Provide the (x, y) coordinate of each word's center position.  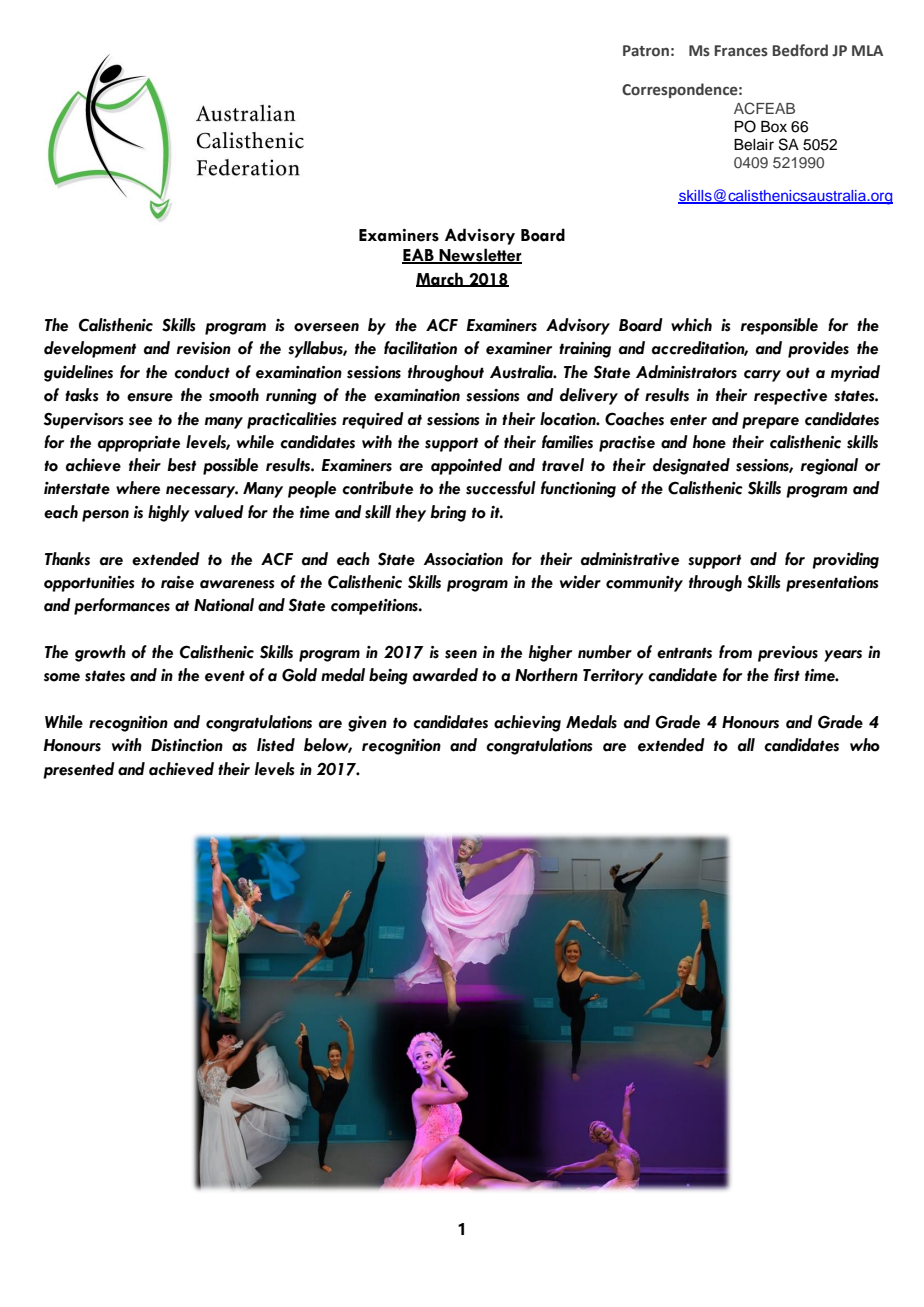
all (746, 745)
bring (448, 513)
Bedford (800, 50)
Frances (741, 51)
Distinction (187, 745)
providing (845, 560)
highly (169, 513)
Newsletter (480, 256)
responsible (779, 326)
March (440, 279)
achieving (527, 723)
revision (204, 348)
